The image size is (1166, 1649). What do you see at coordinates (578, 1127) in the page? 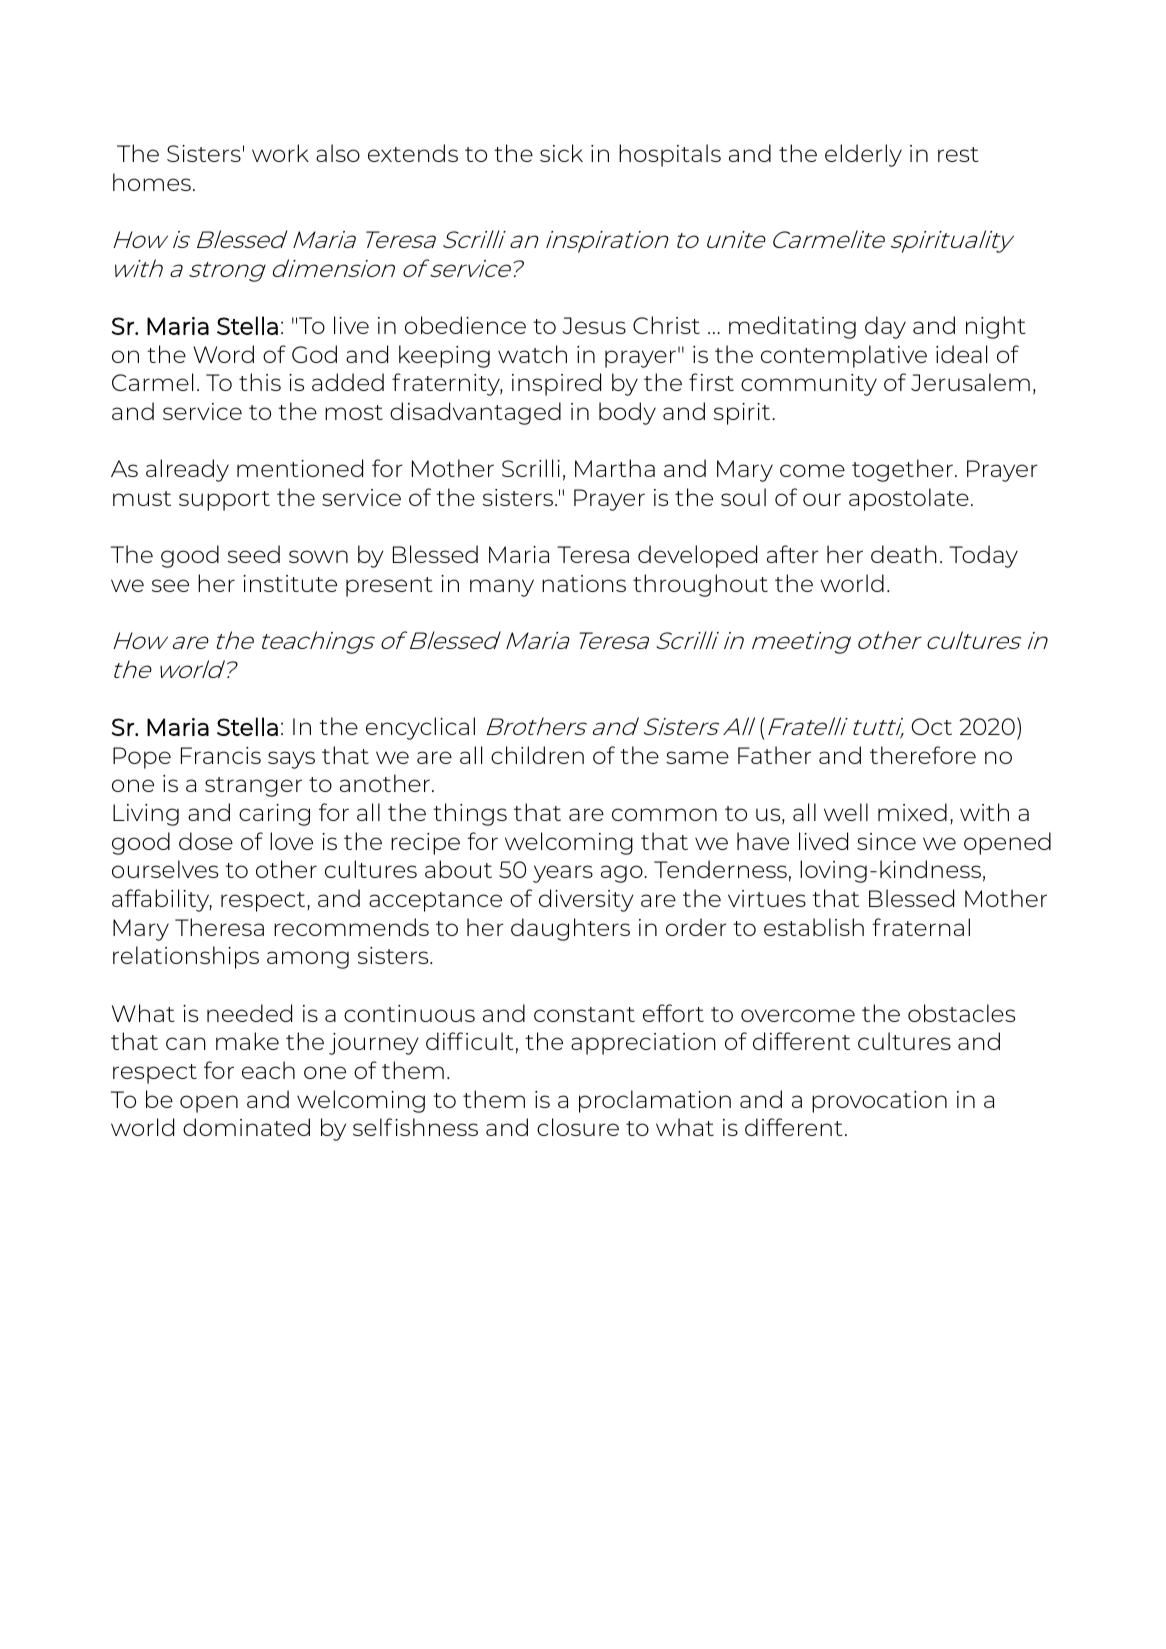
I see `closure` at bounding box center [578, 1127].
